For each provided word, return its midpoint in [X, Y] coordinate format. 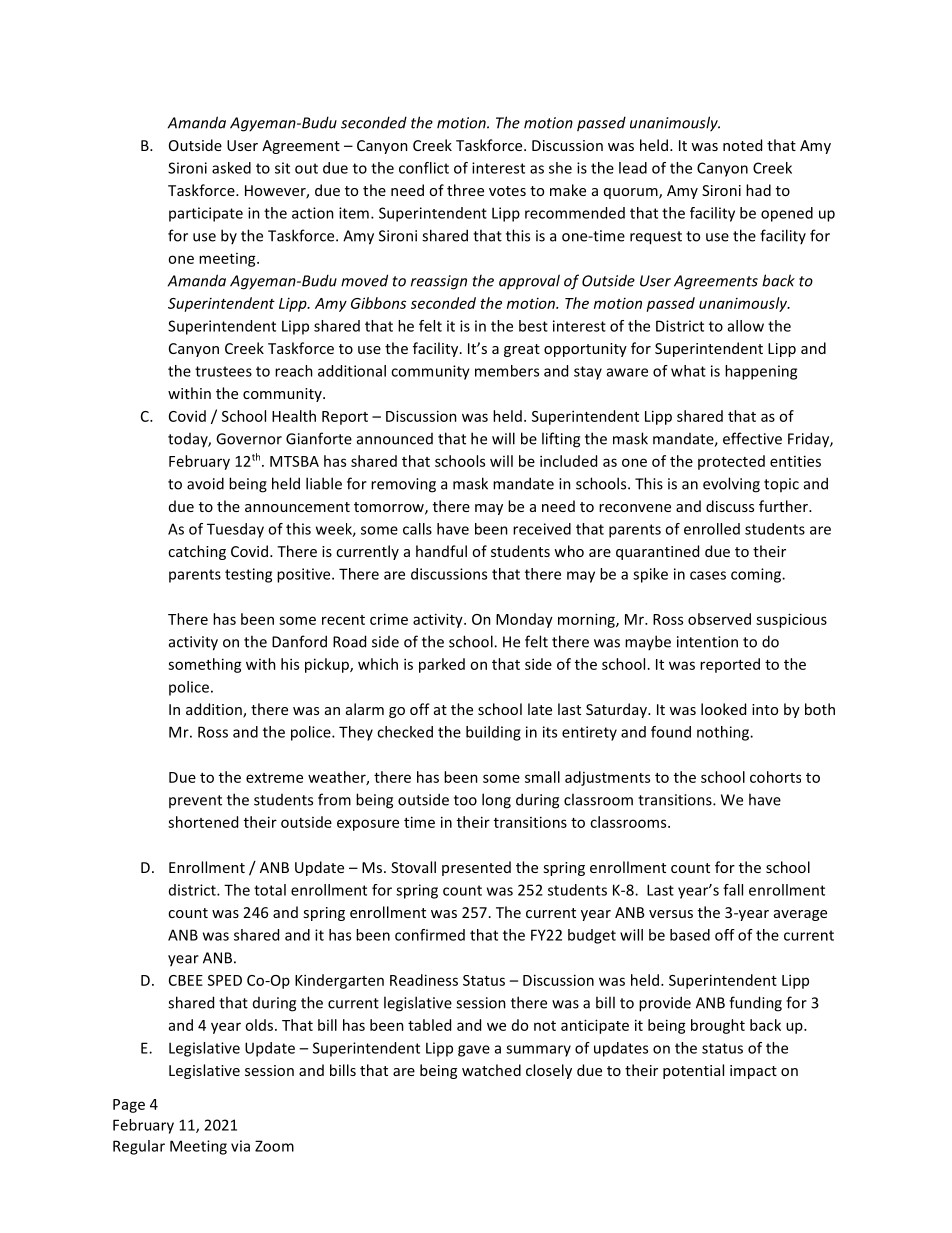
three [465, 190]
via [240, 1146]
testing [248, 575]
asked [231, 168]
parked [442, 665]
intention [707, 642]
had [758, 190]
